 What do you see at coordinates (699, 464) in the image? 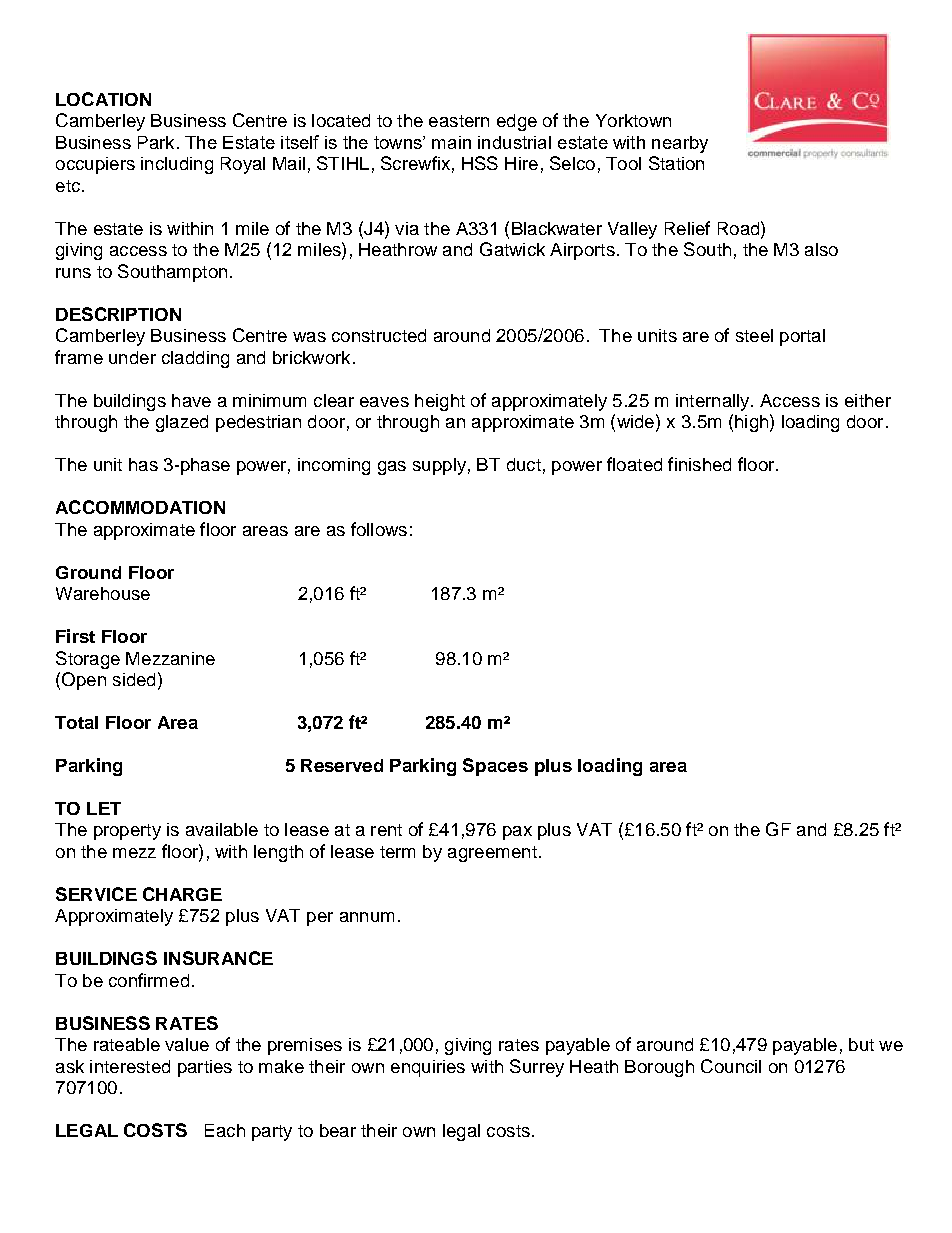
I see `finished` at bounding box center [699, 464].
